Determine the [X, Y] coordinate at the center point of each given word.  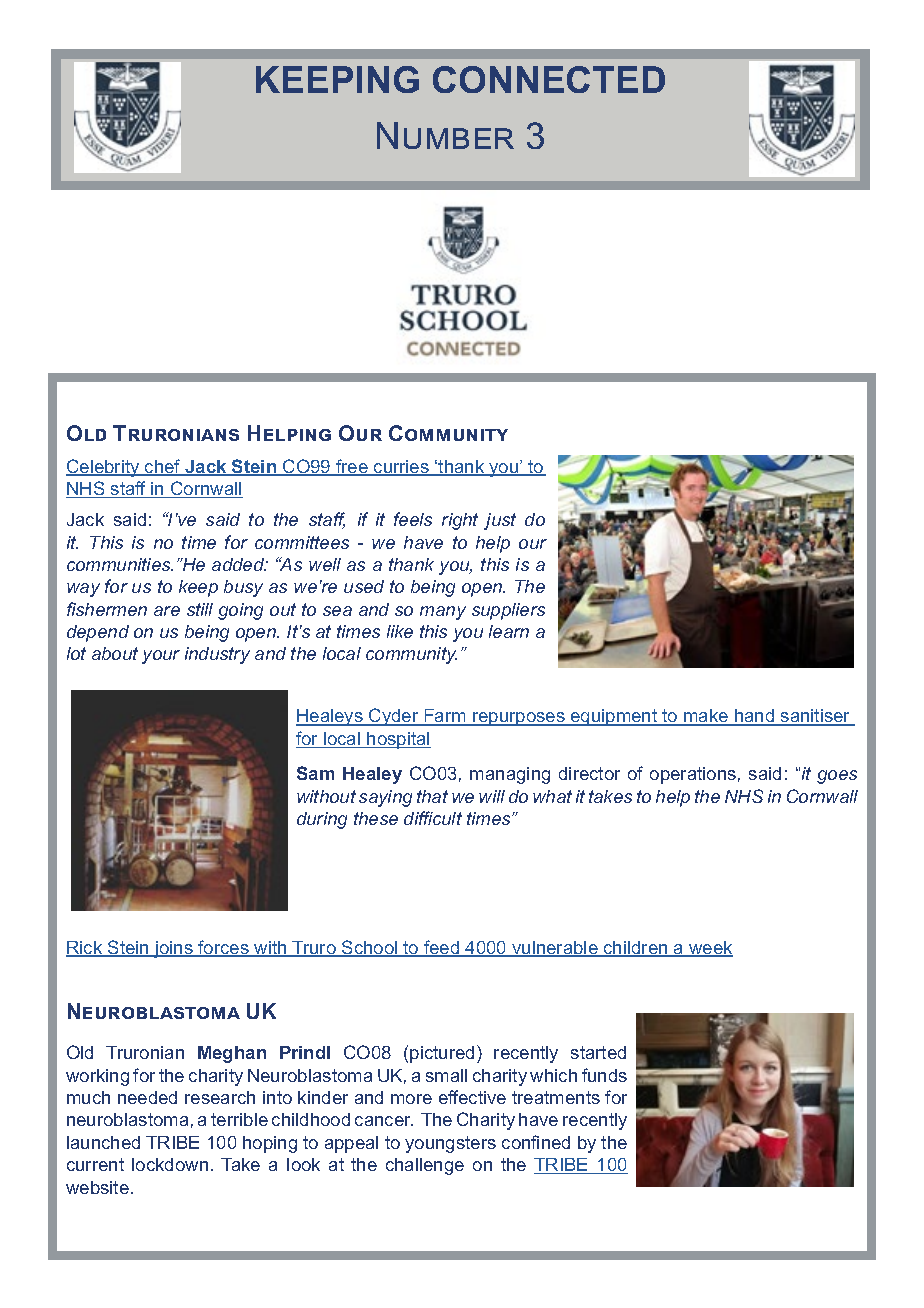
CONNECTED [549, 79]
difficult [433, 818]
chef [163, 467]
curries [401, 468]
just [500, 521]
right [460, 521]
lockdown [170, 1164]
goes [837, 777]
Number [445, 135]
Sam [315, 773]
